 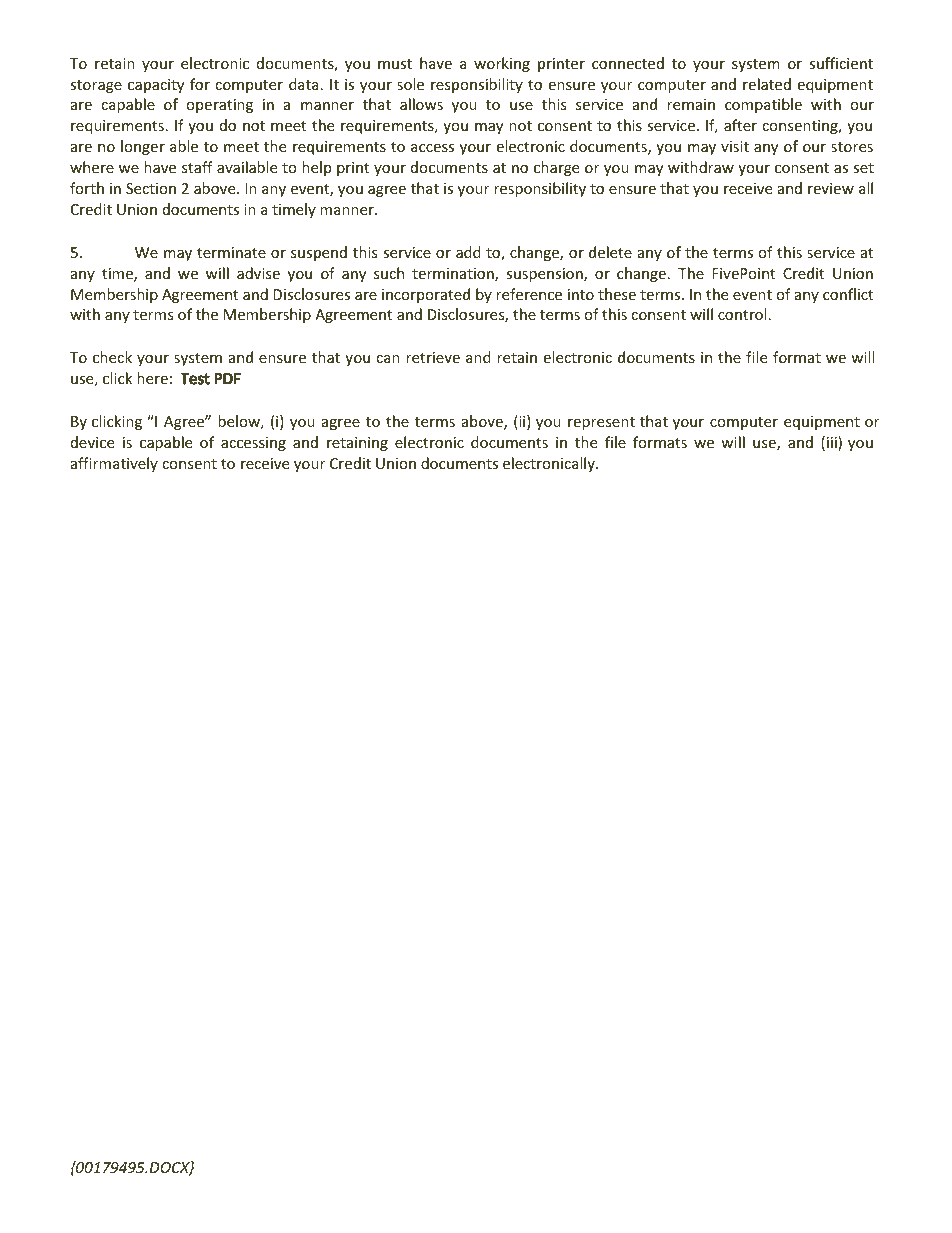 I want to click on add, so click(x=468, y=252).
